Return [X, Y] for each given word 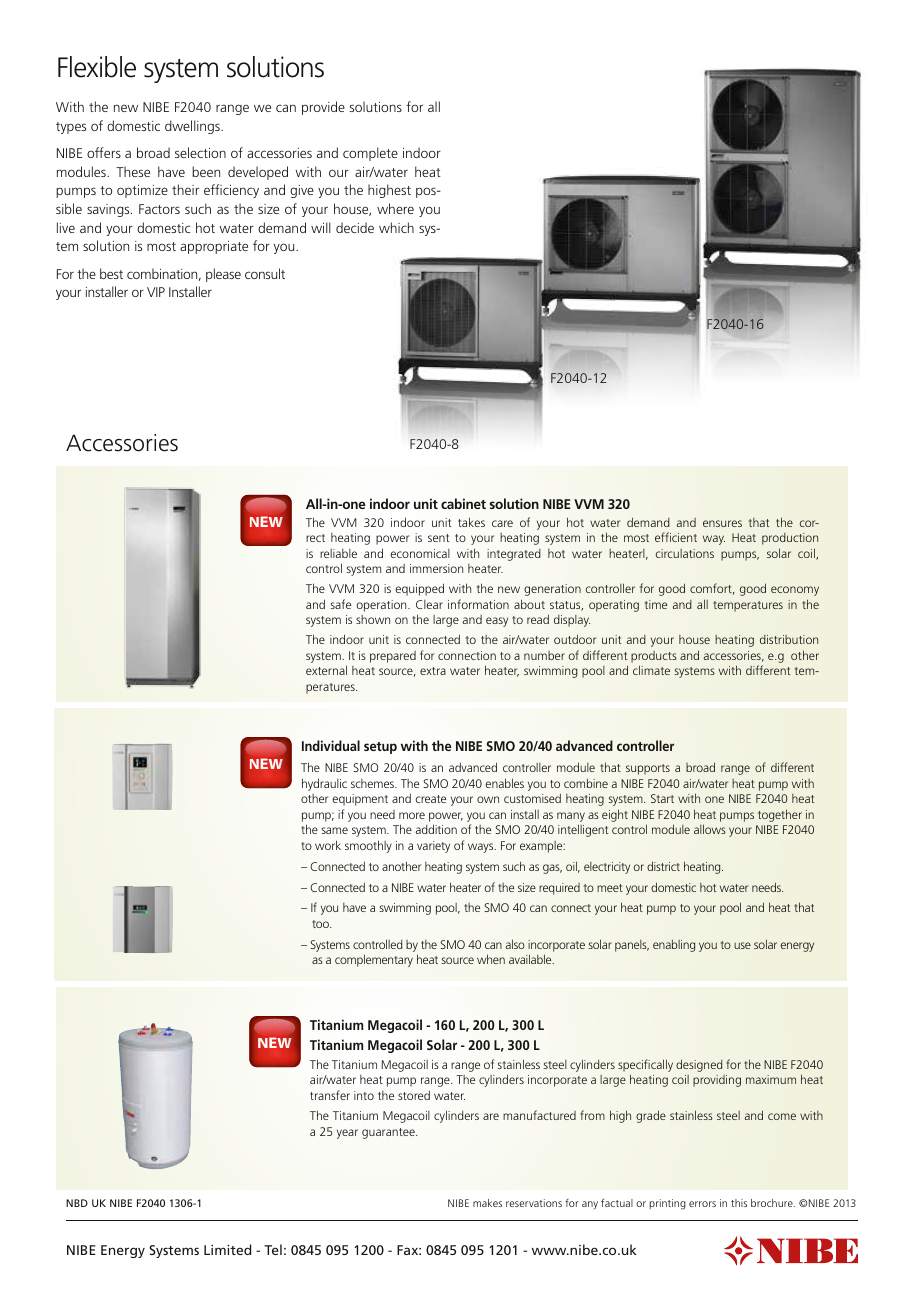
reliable [338, 553]
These [133, 171]
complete [370, 154]
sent [439, 538]
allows [710, 829]
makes [487, 1203]
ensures [722, 523]
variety [433, 847]
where [395, 208]
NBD [77, 1203]
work [328, 845]
